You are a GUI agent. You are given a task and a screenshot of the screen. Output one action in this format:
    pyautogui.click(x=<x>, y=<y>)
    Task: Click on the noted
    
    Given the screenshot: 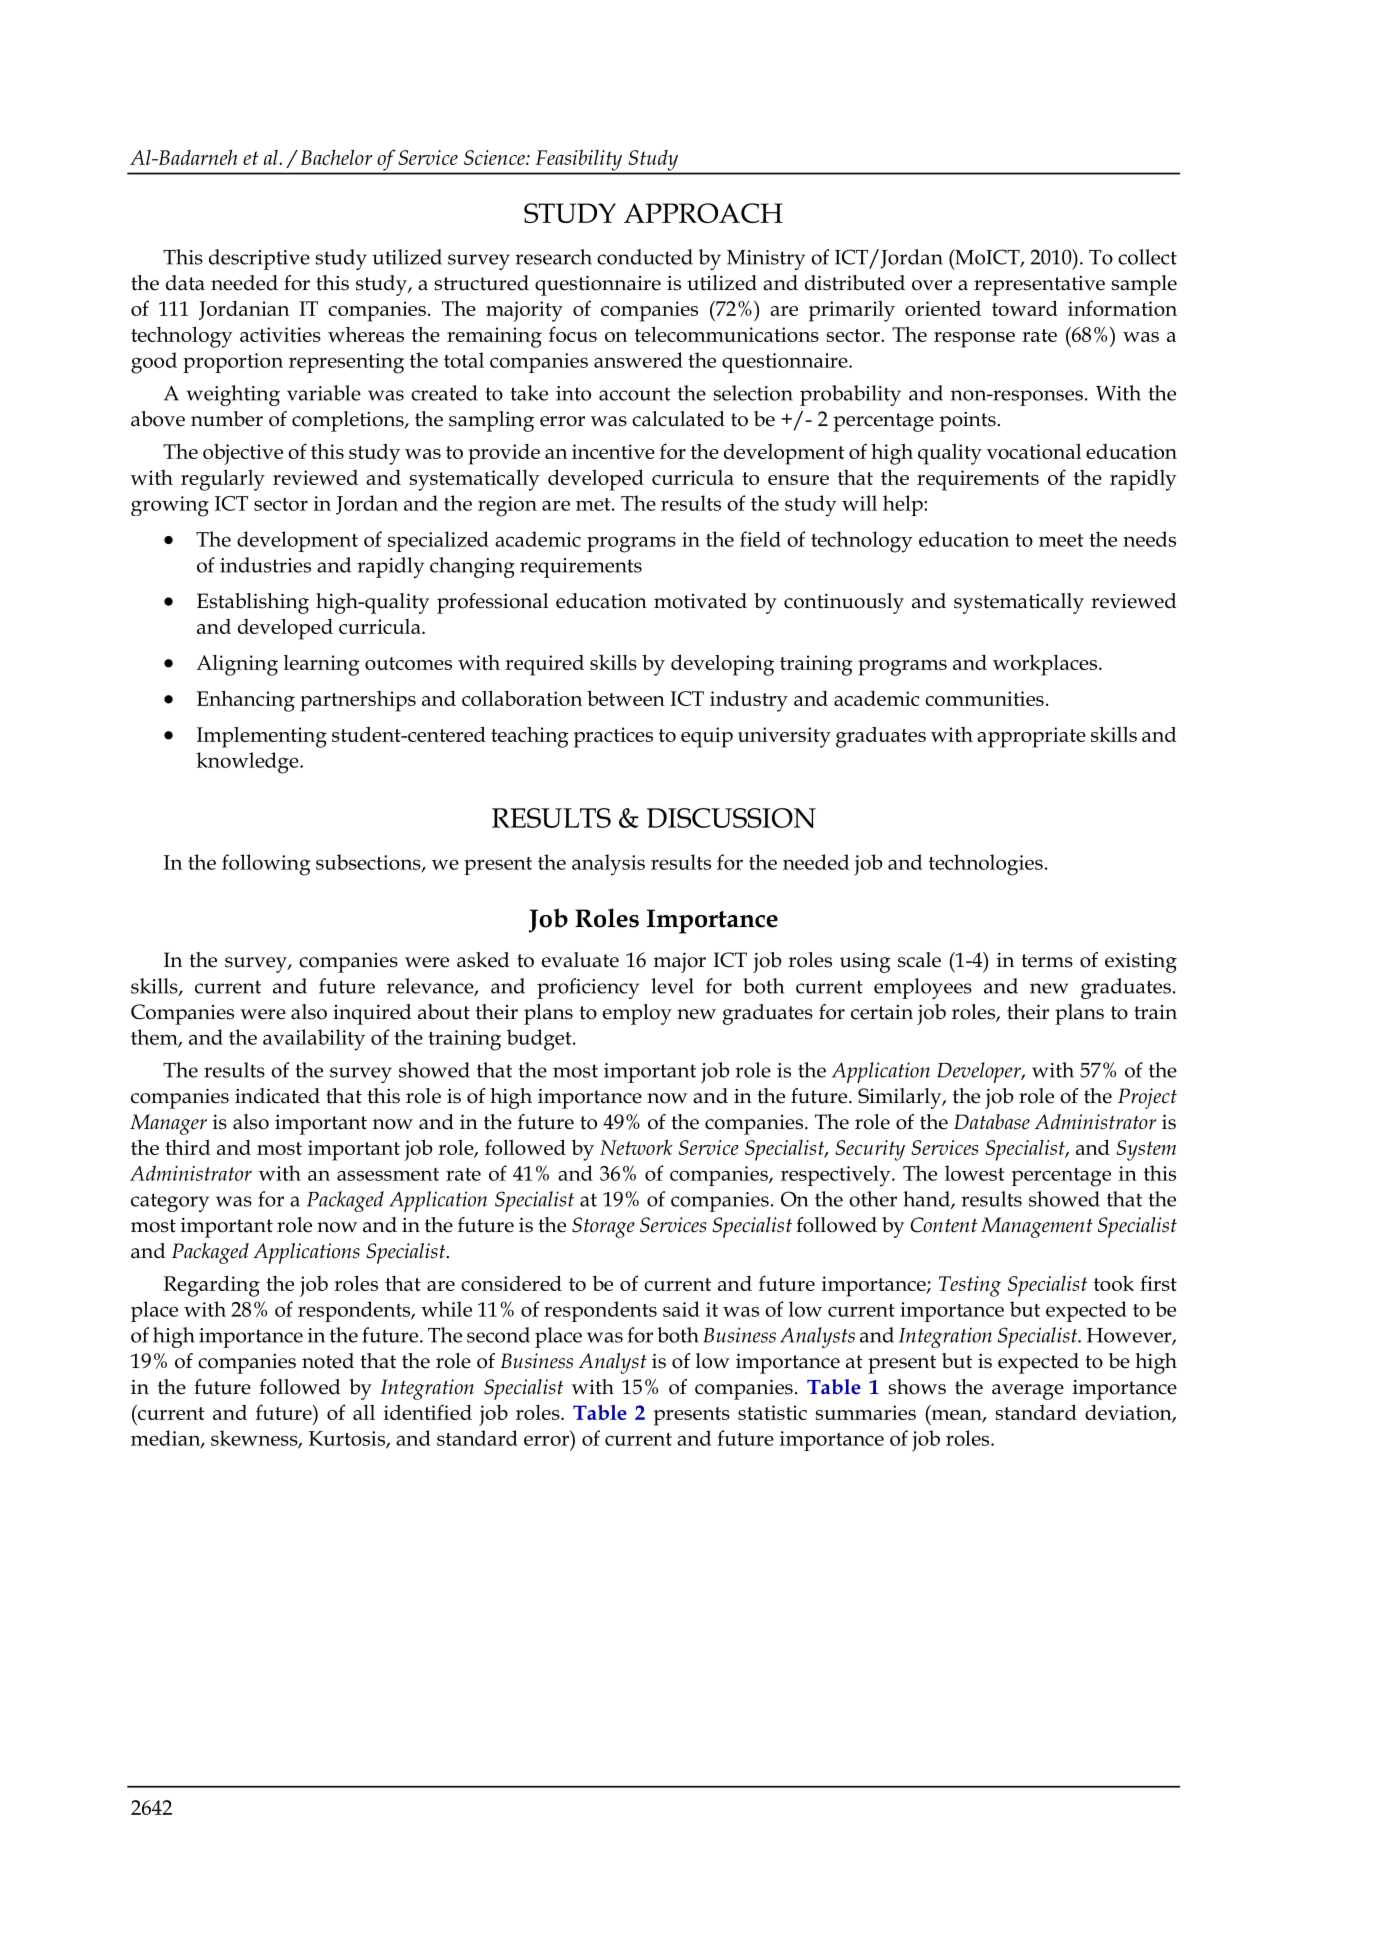 What is the action you would take?
    pyautogui.click(x=328, y=1361)
